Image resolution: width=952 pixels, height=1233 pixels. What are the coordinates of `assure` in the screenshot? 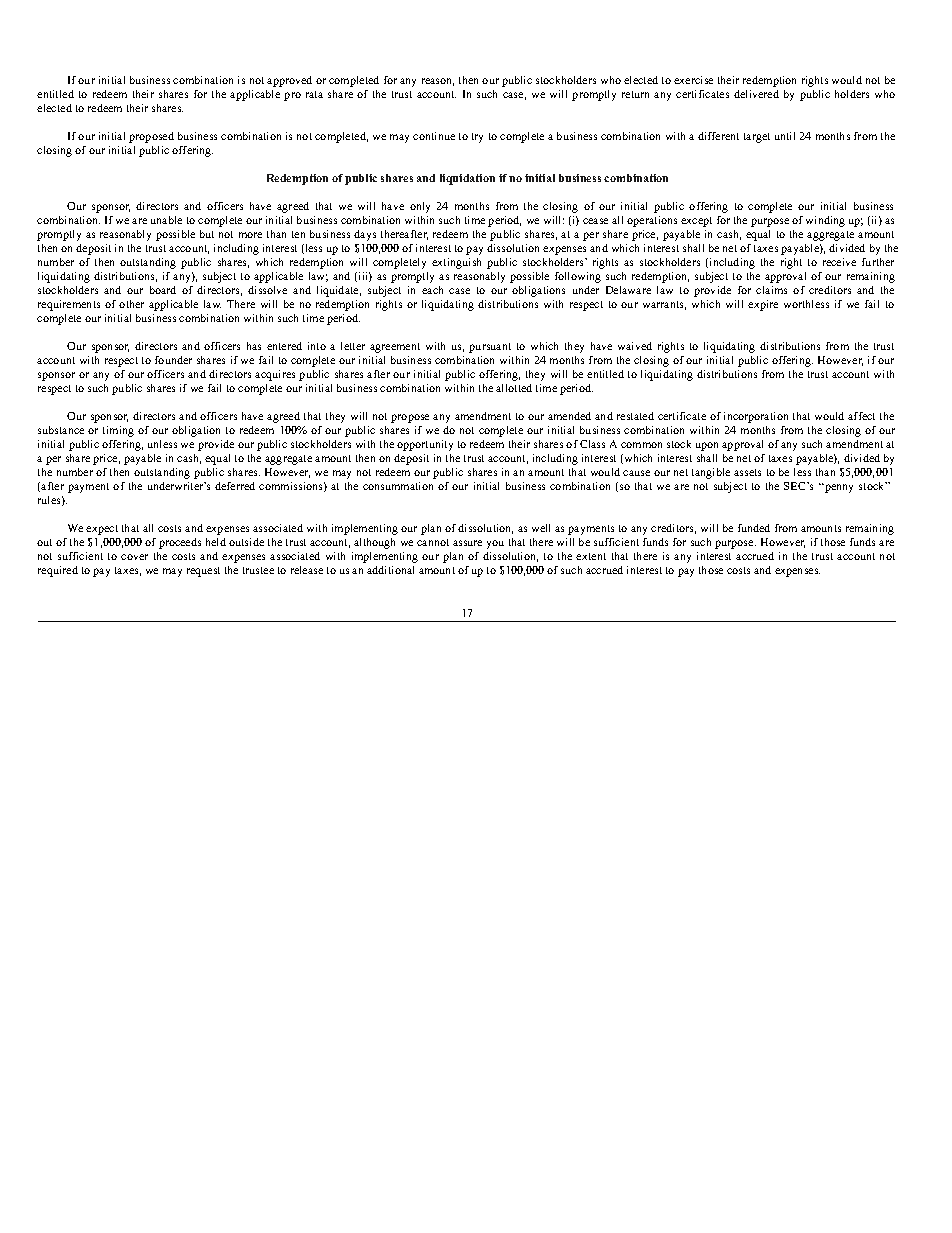 It's located at (467, 543).
